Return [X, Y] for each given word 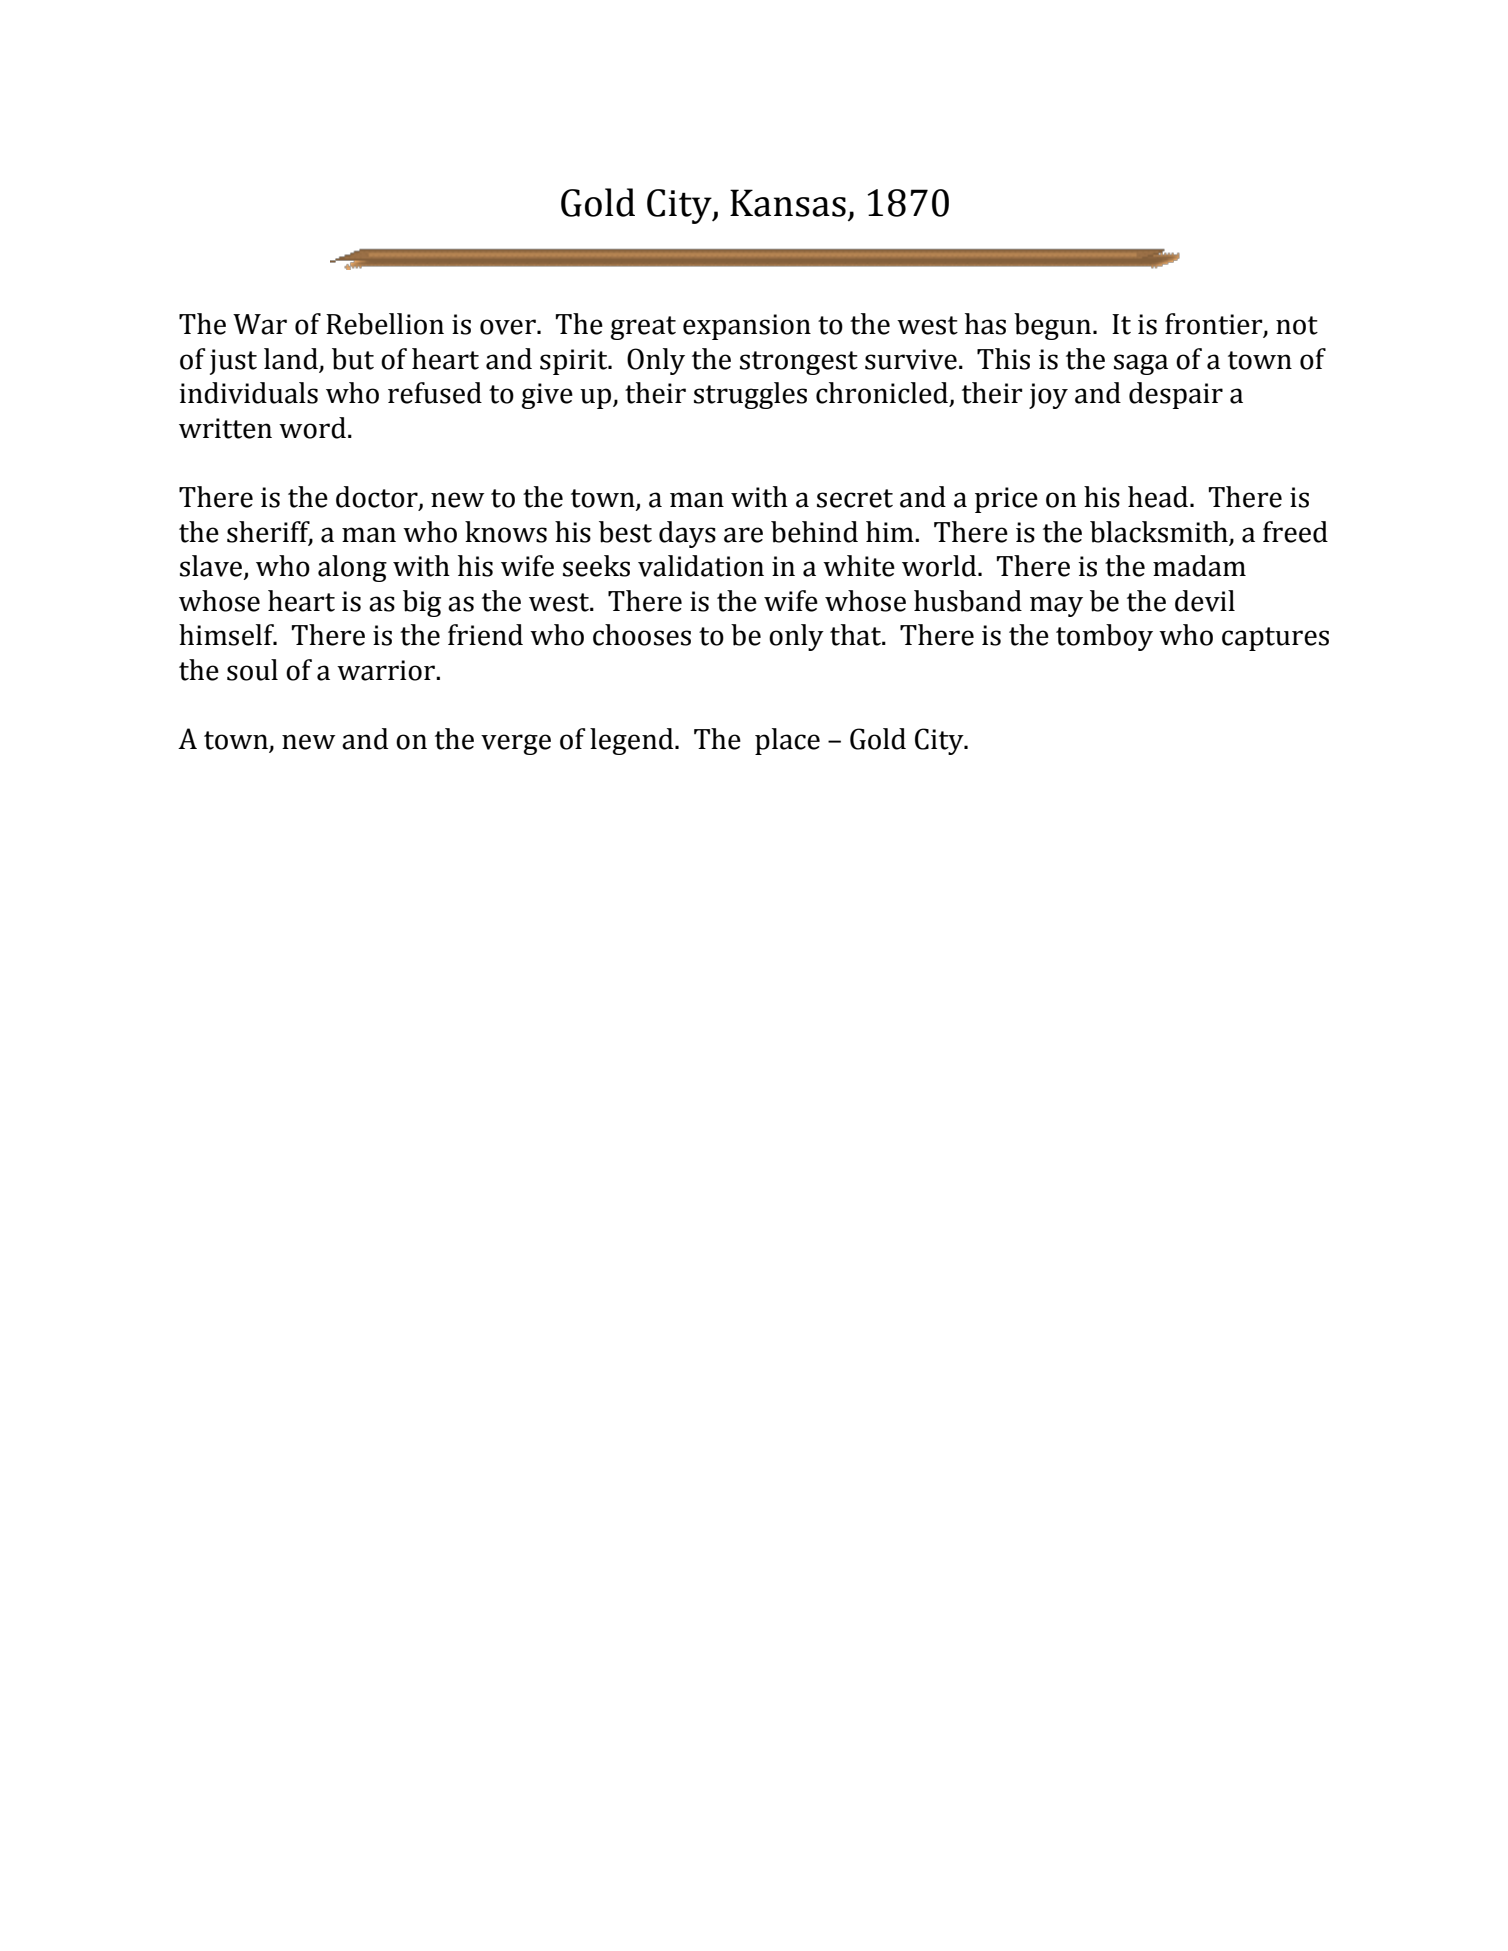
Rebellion [385, 324]
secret [855, 498]
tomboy [1104, 637]
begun [1054, 326]
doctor [378, 498]
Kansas [788, 203]
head [1158, 497]
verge [516, 744]
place [787, 741]
